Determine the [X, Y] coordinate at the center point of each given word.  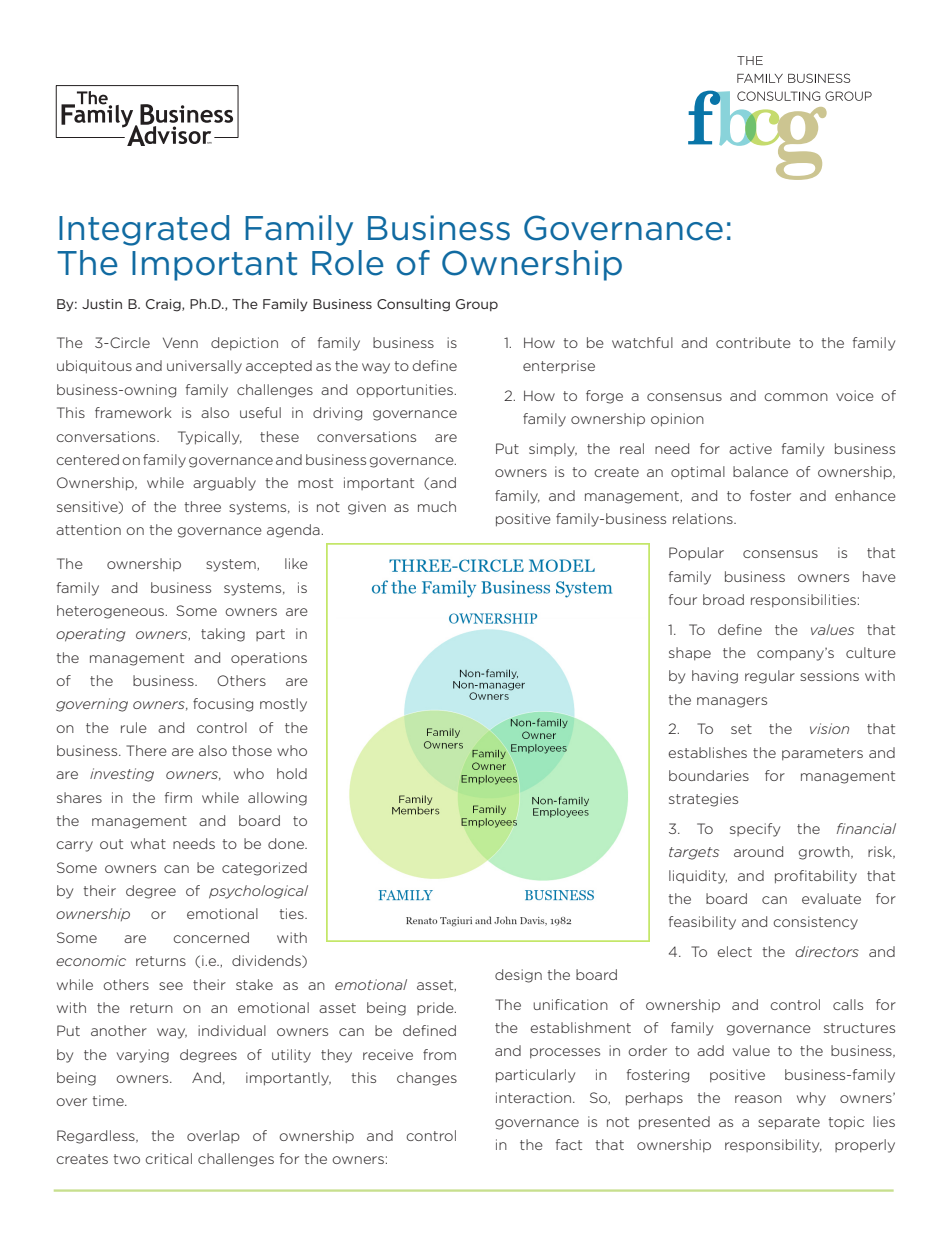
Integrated [144, 230]
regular [770, 677]
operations [269, 659]
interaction [535, 1097]
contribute [753, 342]
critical [168, 1158]
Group [477, 305]
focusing [223, 705]
